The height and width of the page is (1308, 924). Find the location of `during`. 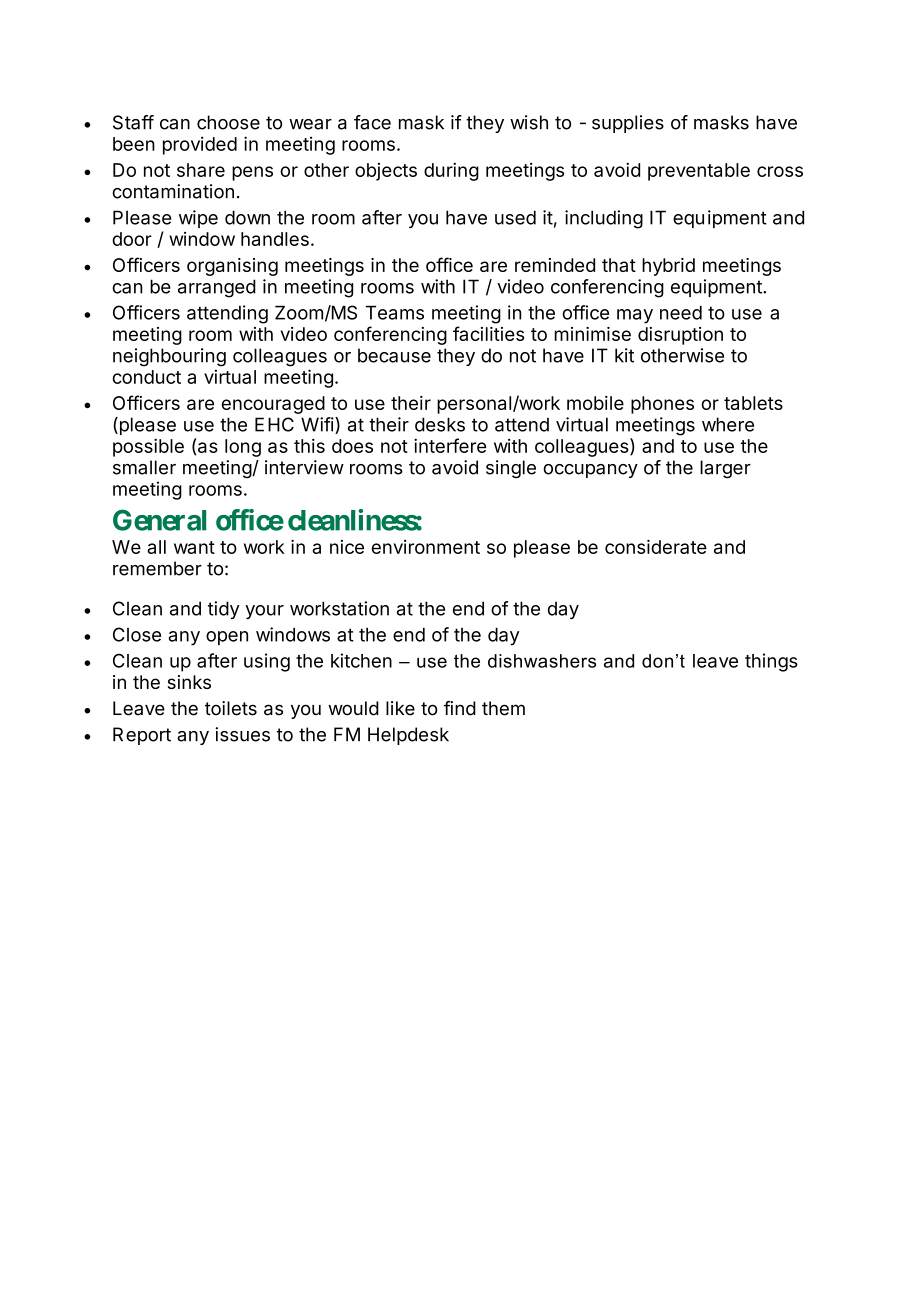

during is located at coordinates (451, 172).
